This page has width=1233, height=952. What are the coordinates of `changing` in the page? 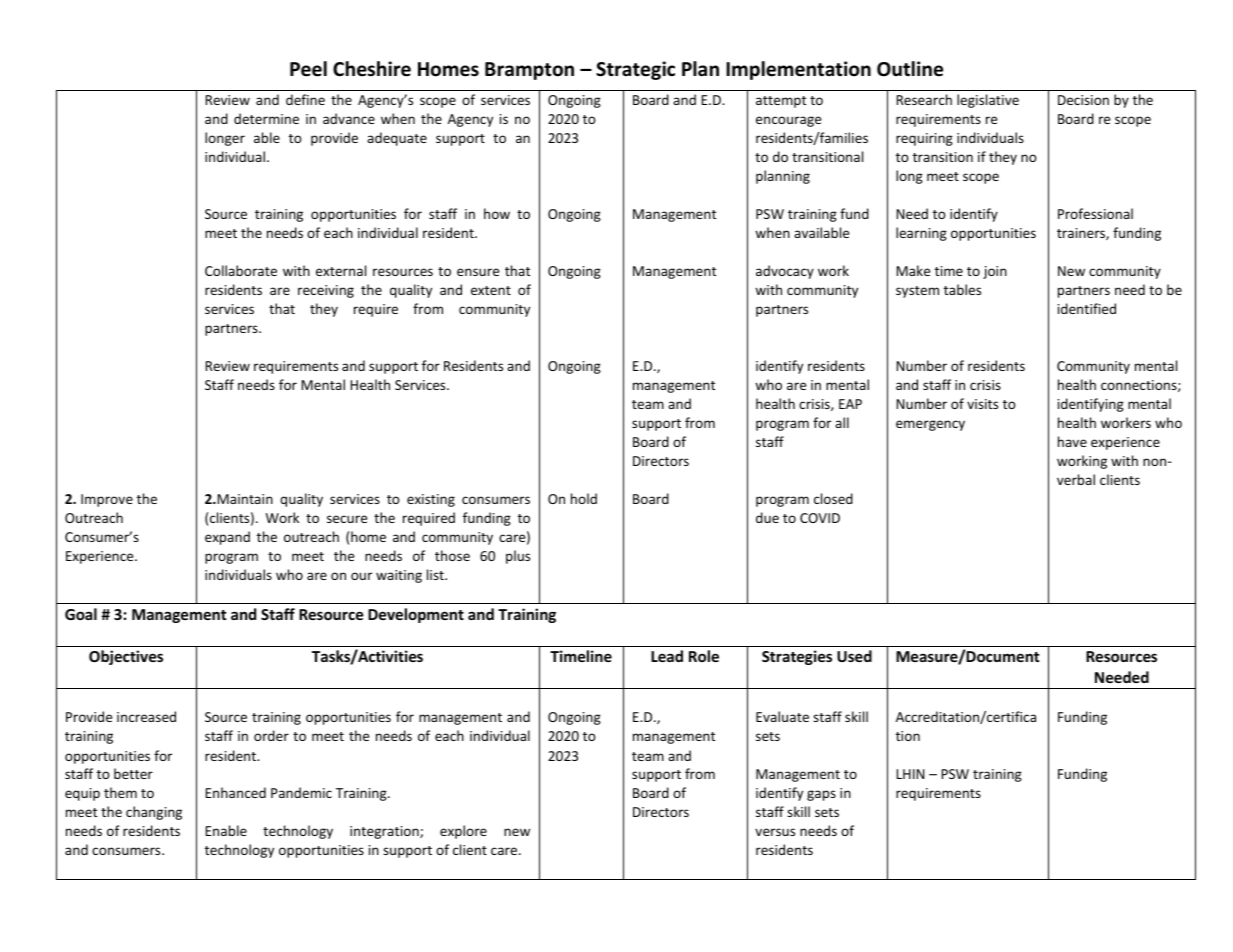 It's located at (154, 813).
